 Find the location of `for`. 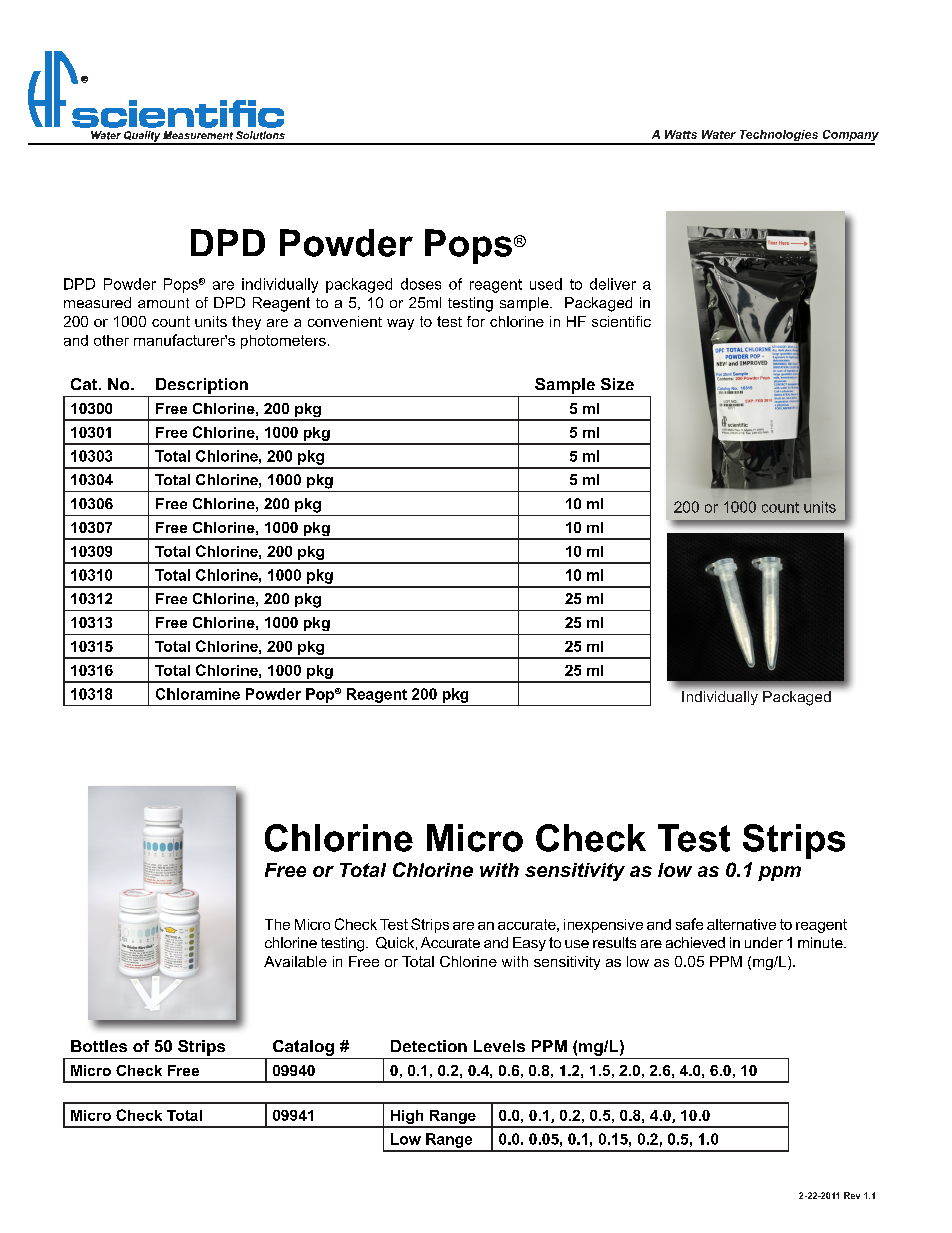

for is located at coordinates (476, 321).
